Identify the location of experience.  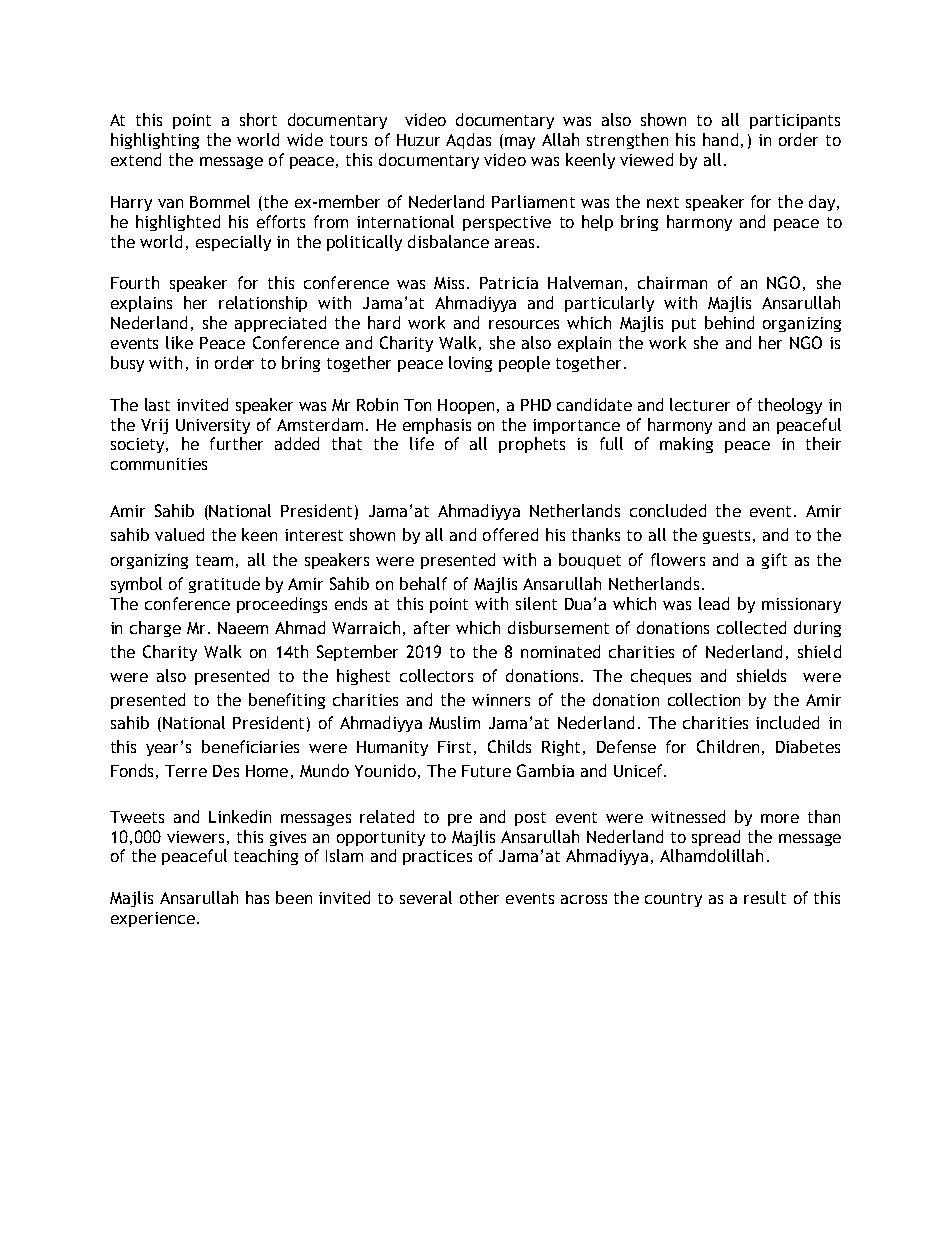
(153, 919).
